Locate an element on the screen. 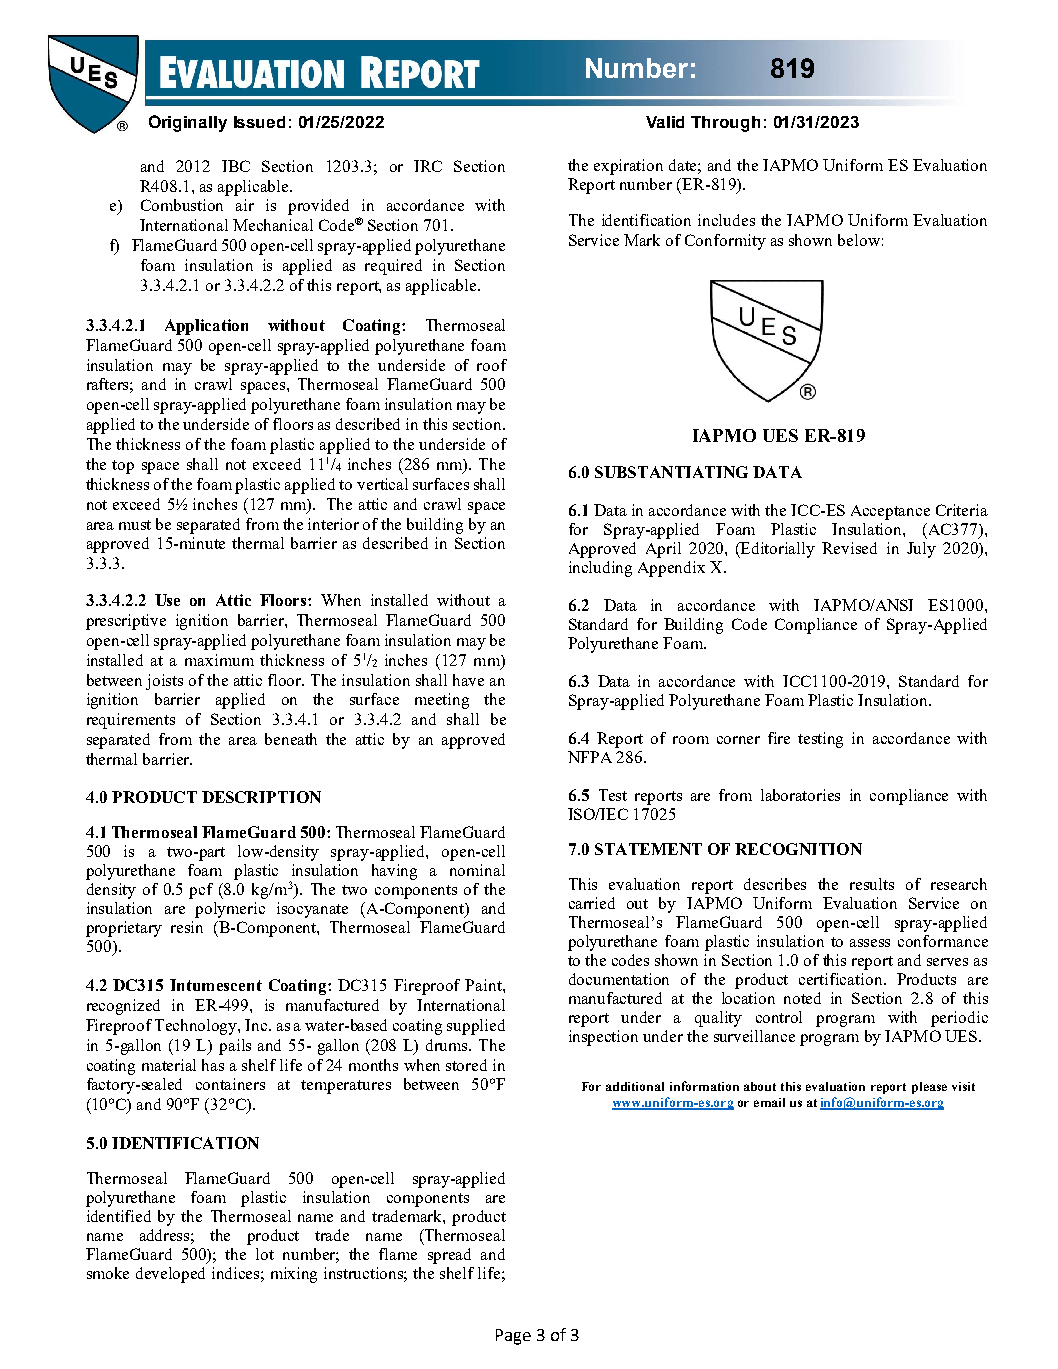 This screenshot has height=1369, width=1058. Through is located at coordinates (725, 124).
